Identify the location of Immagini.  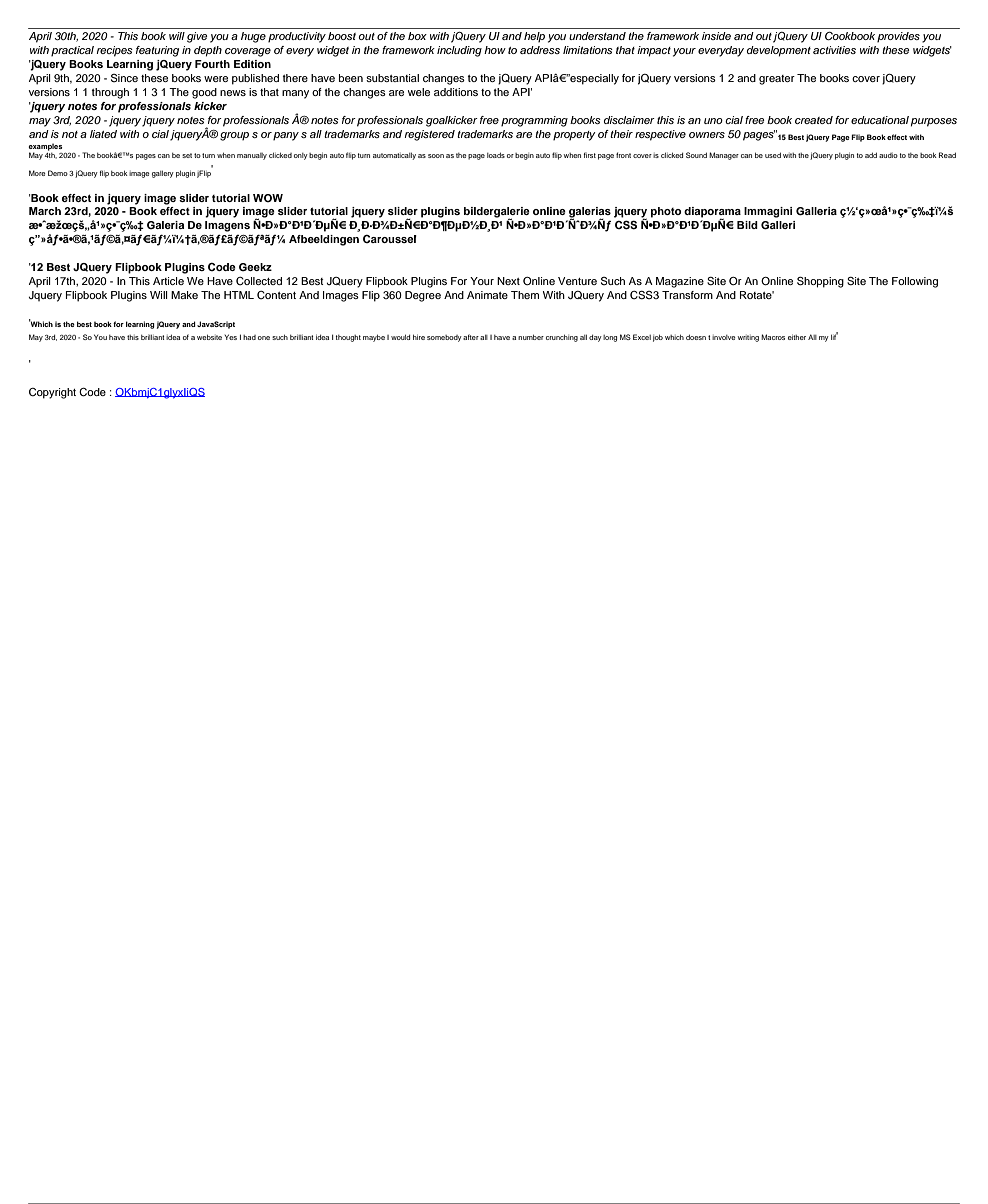
(768, 212).
